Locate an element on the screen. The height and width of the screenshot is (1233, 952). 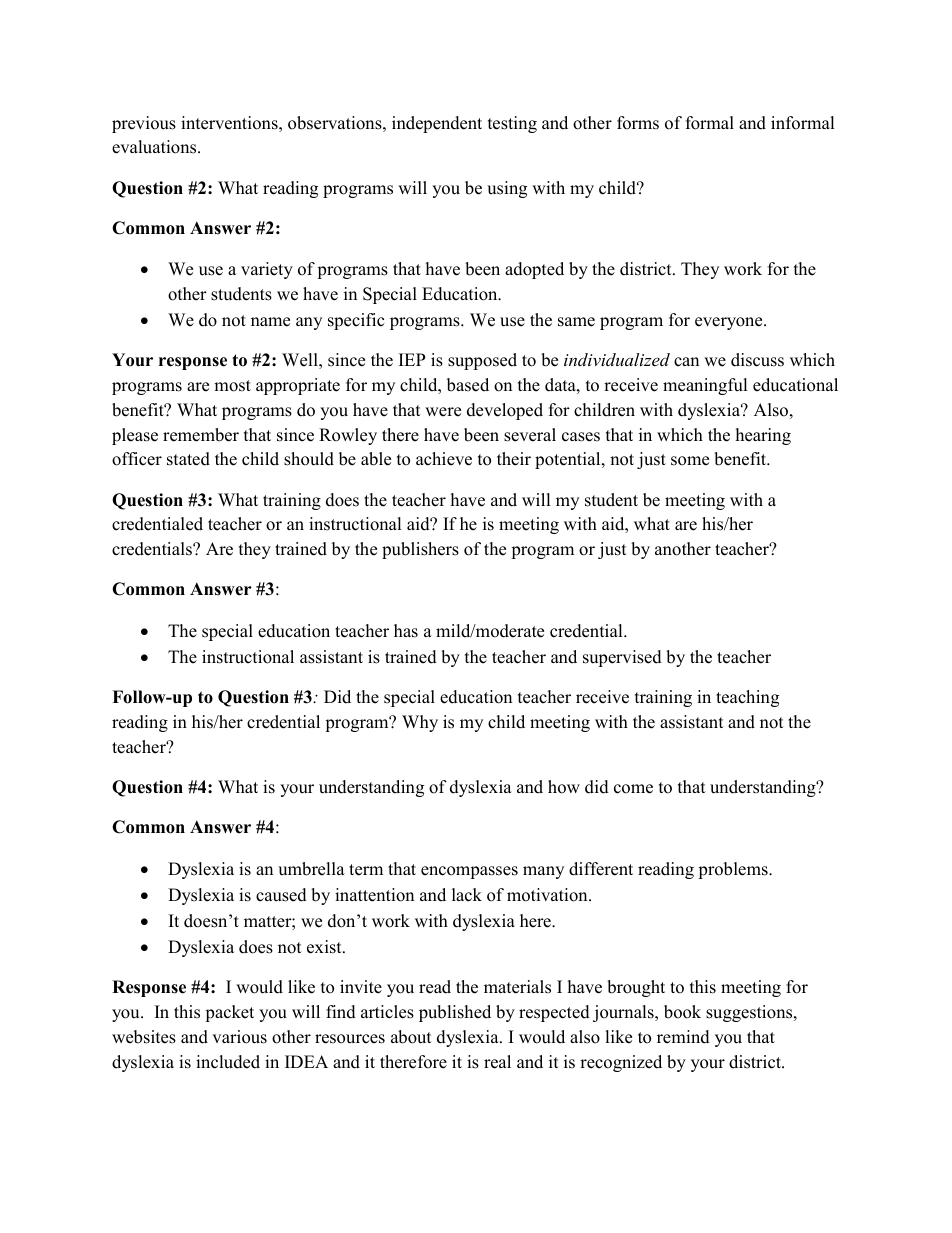
independent is located at coordinates (437, 124).
